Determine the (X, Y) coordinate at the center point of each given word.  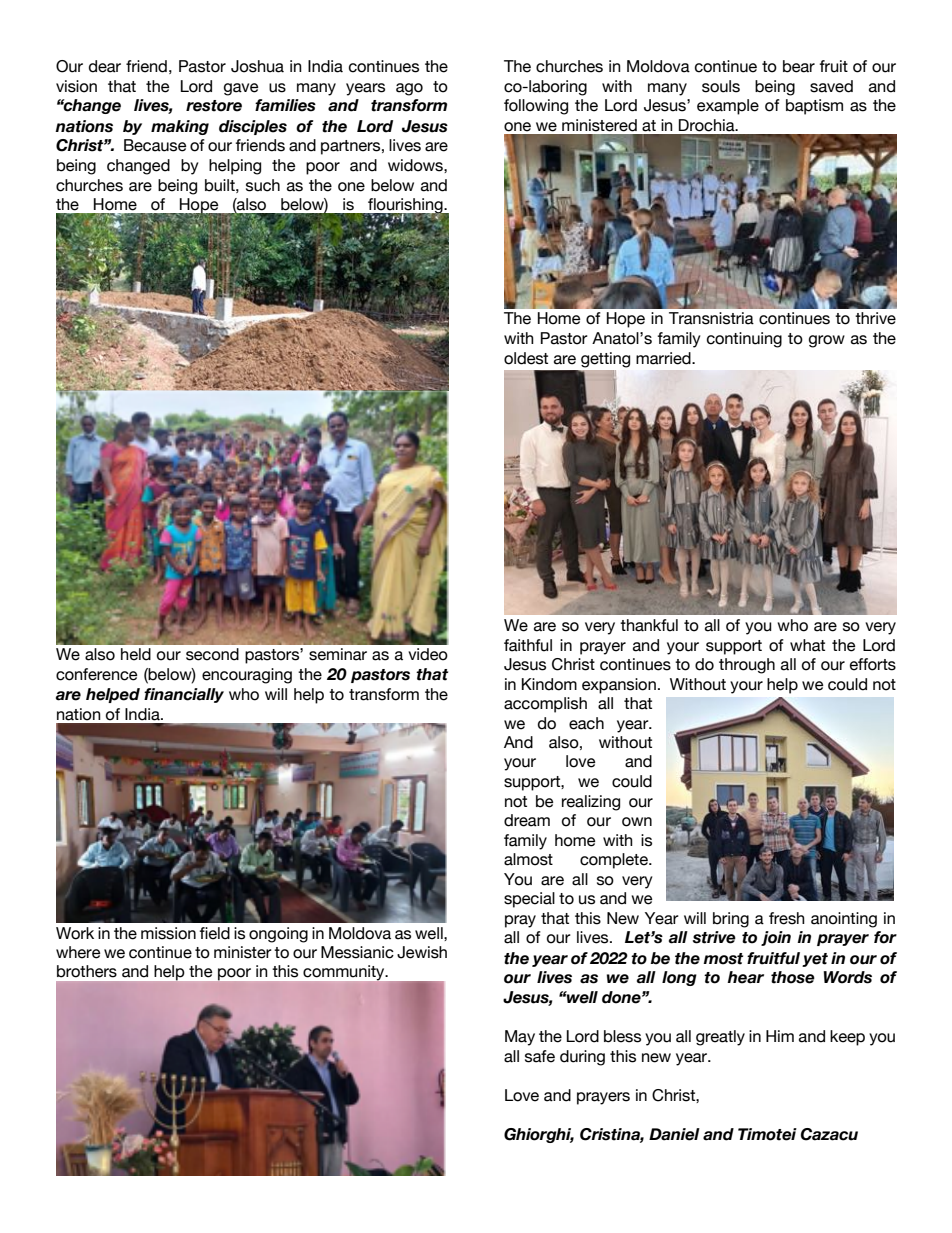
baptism (814, 107)
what (807, 645)
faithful (528, 645)
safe (540, 1056)
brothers (87, 971)
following (536, 107)
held (136, 654)
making (180, 127)
